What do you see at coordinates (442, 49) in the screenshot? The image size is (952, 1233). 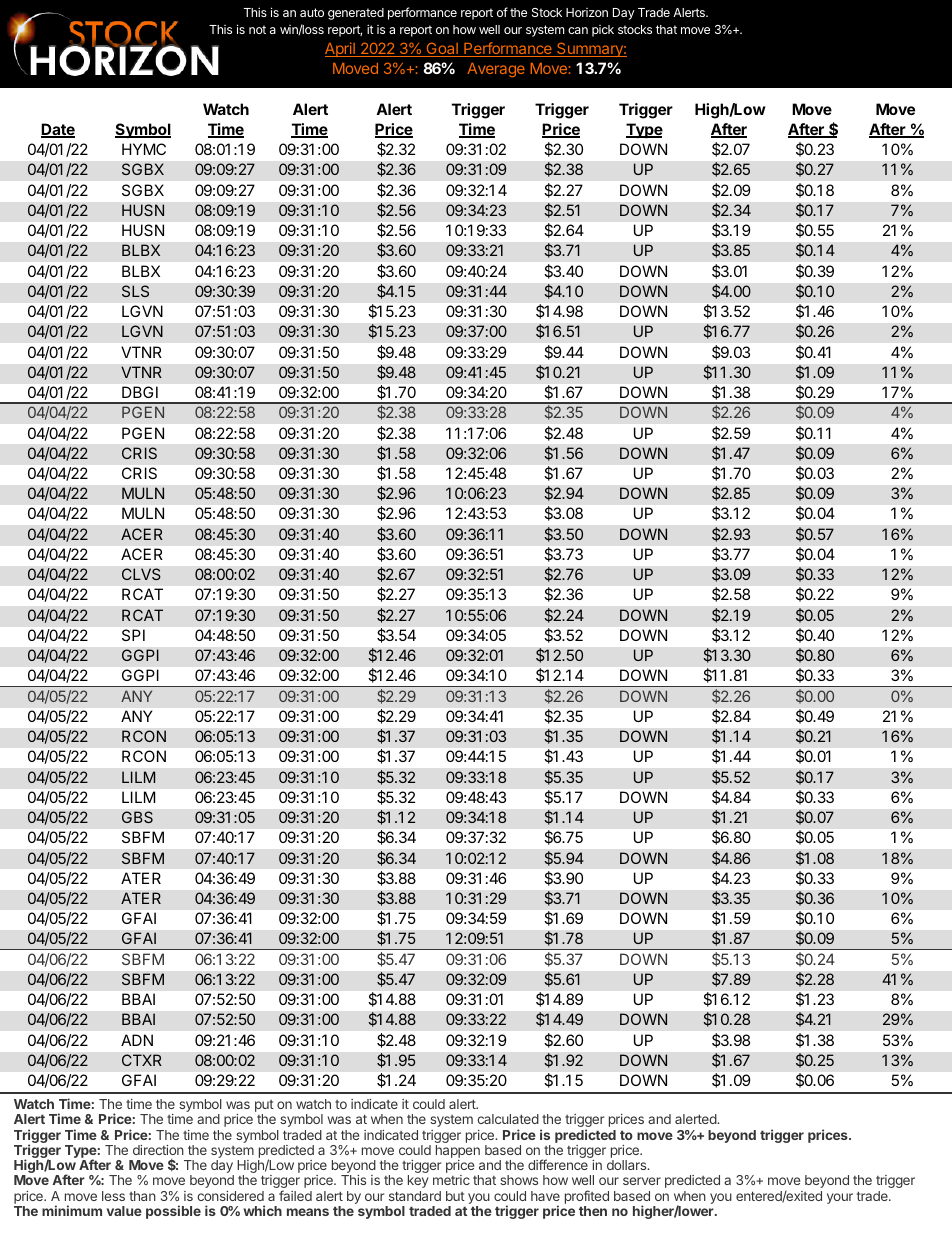 I see `Goal` at bounding box center [442, 49].
